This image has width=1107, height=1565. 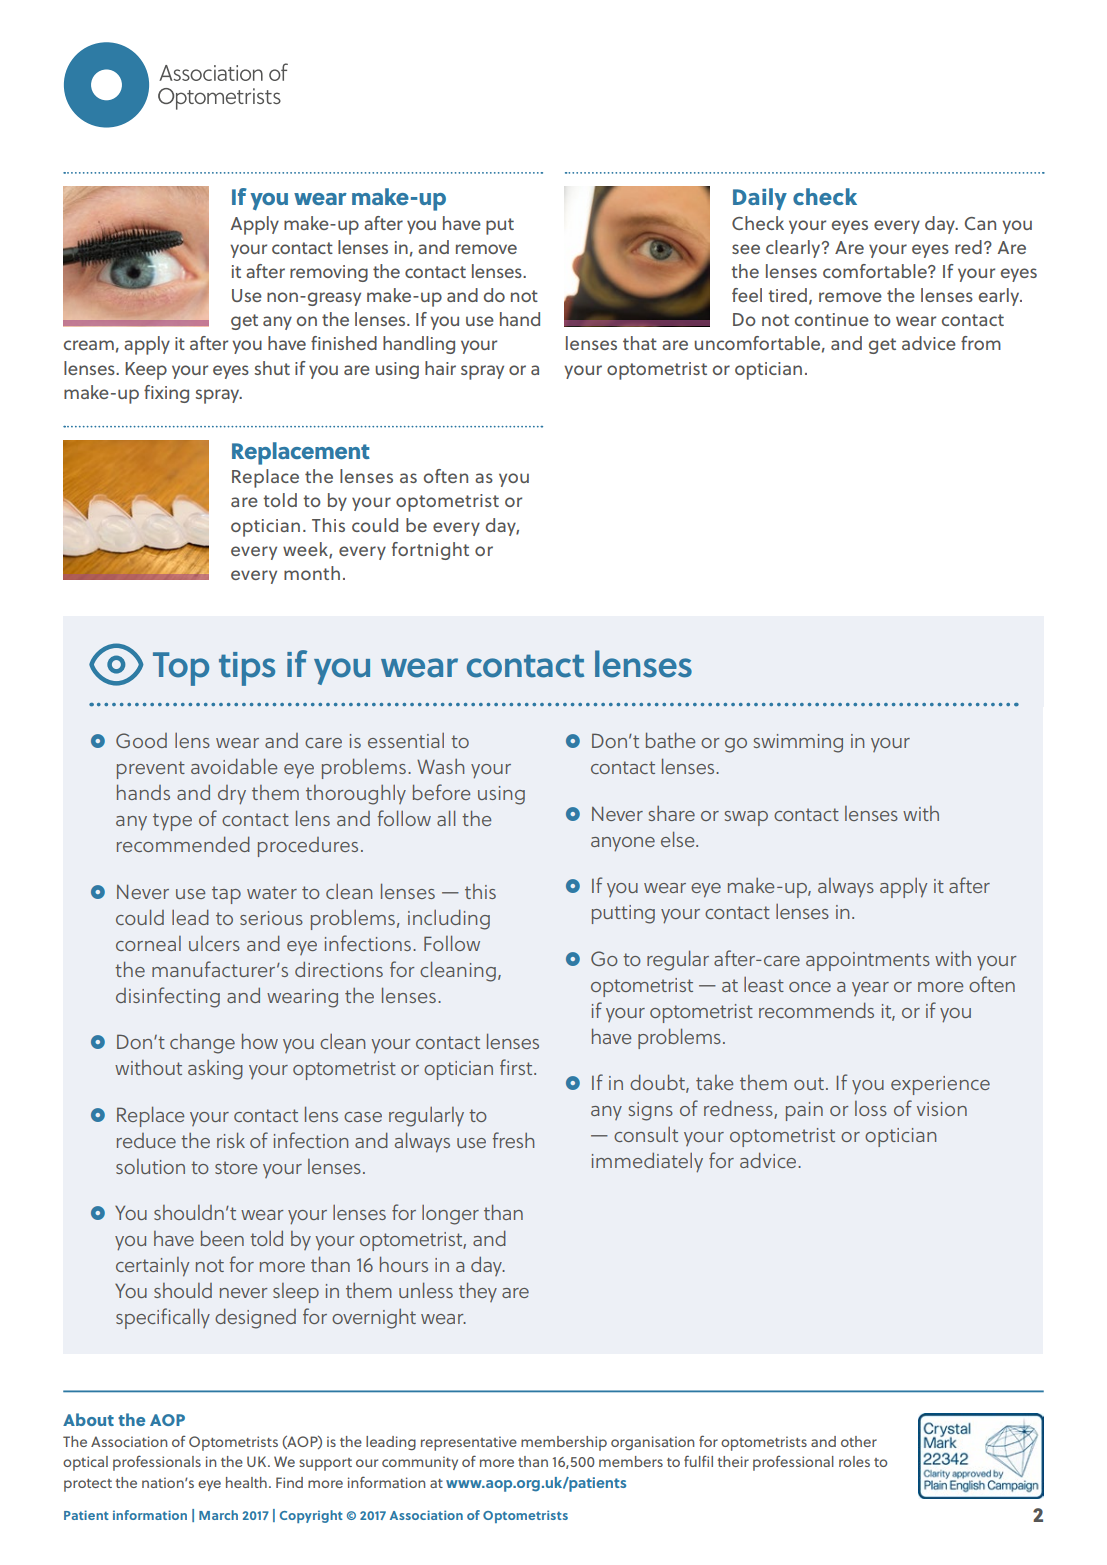 I want to click on health, so click(x=246, y=1482).
